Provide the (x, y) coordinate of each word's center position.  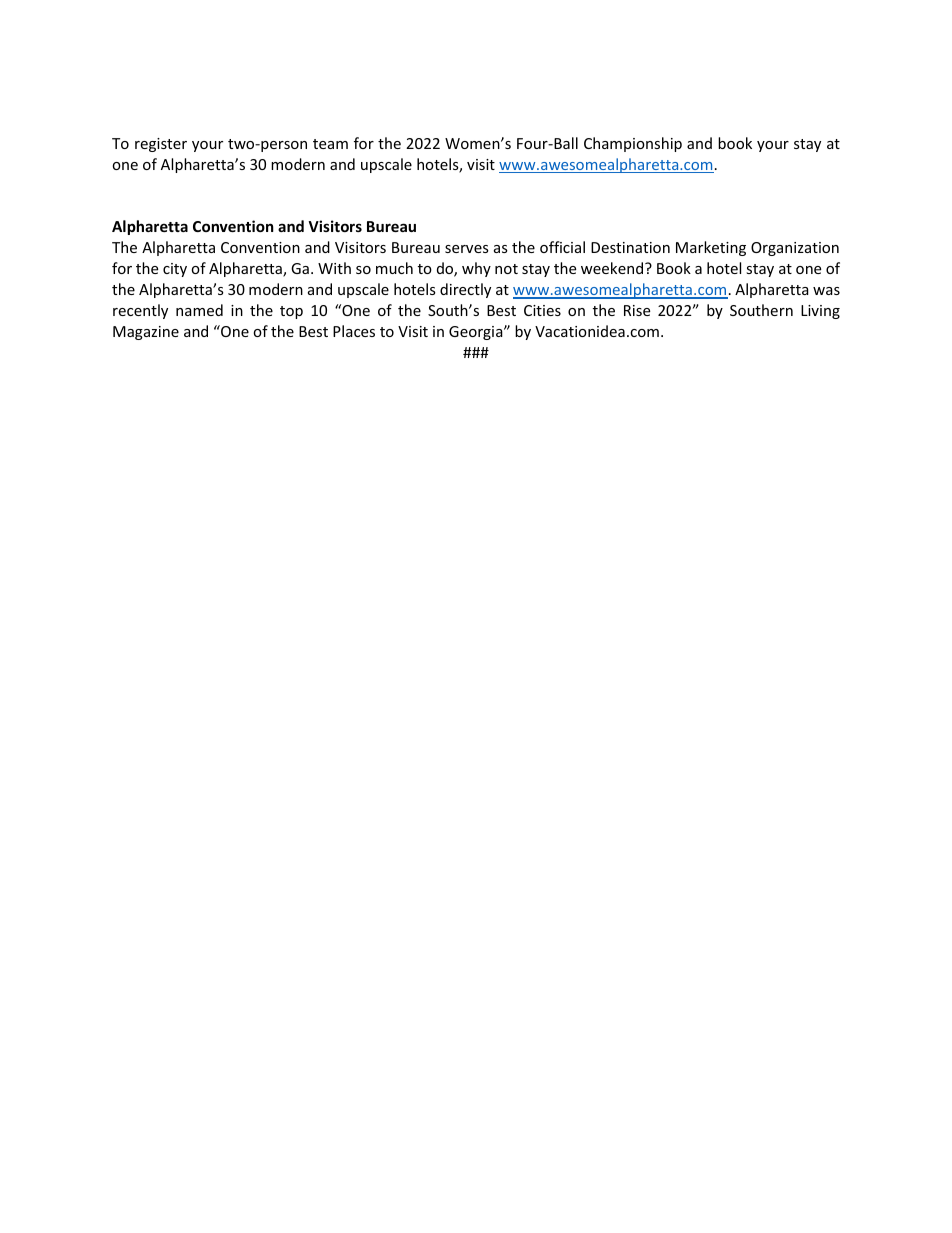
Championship (633, 144)
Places (354, 331)
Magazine (146, 333)
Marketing (711, 248)
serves (467, 249)
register (161, 145)
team (330, 144)
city (175, 270)
